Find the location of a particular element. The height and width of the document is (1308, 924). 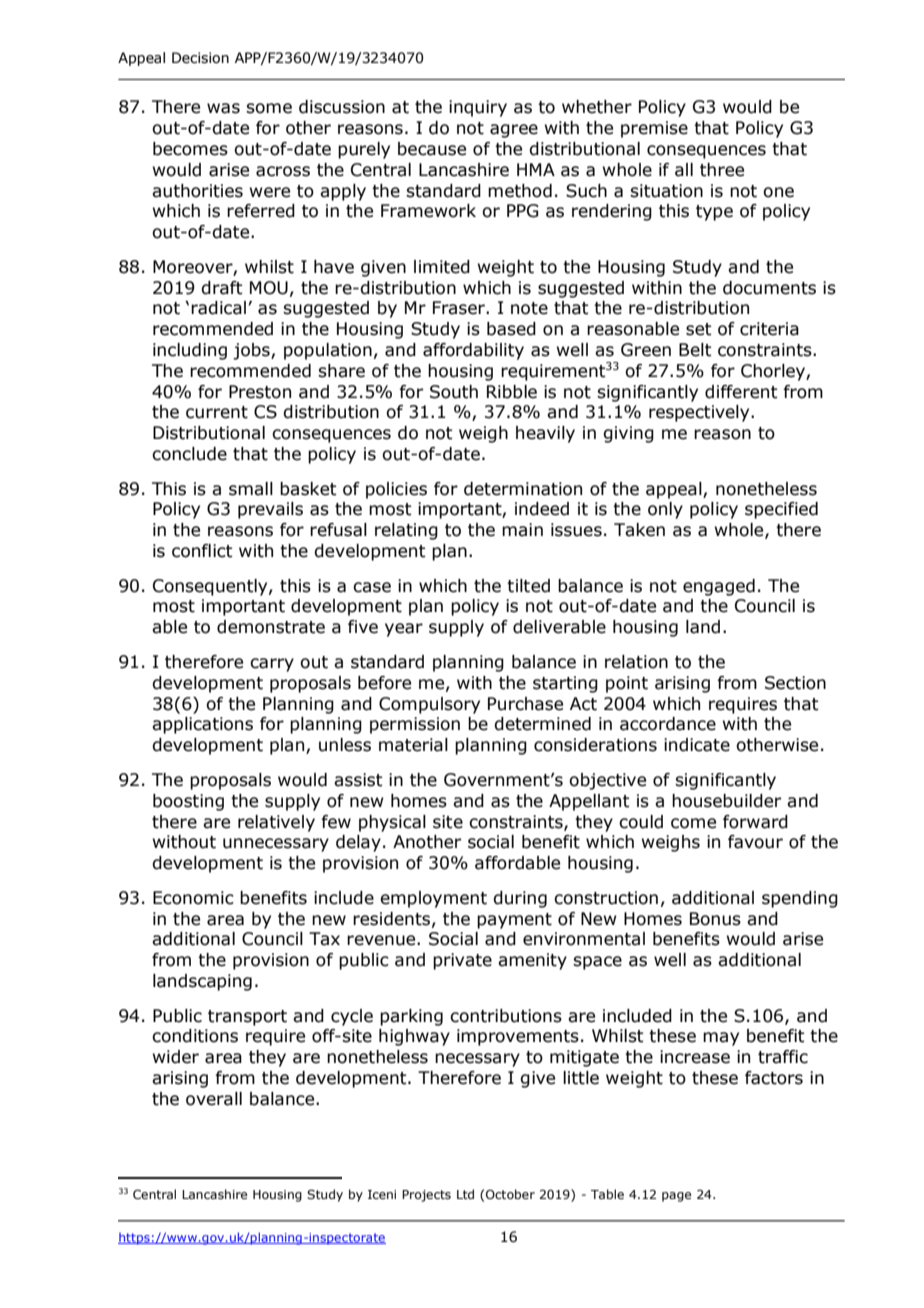

inquiry is located at coordinates (478, 108).
